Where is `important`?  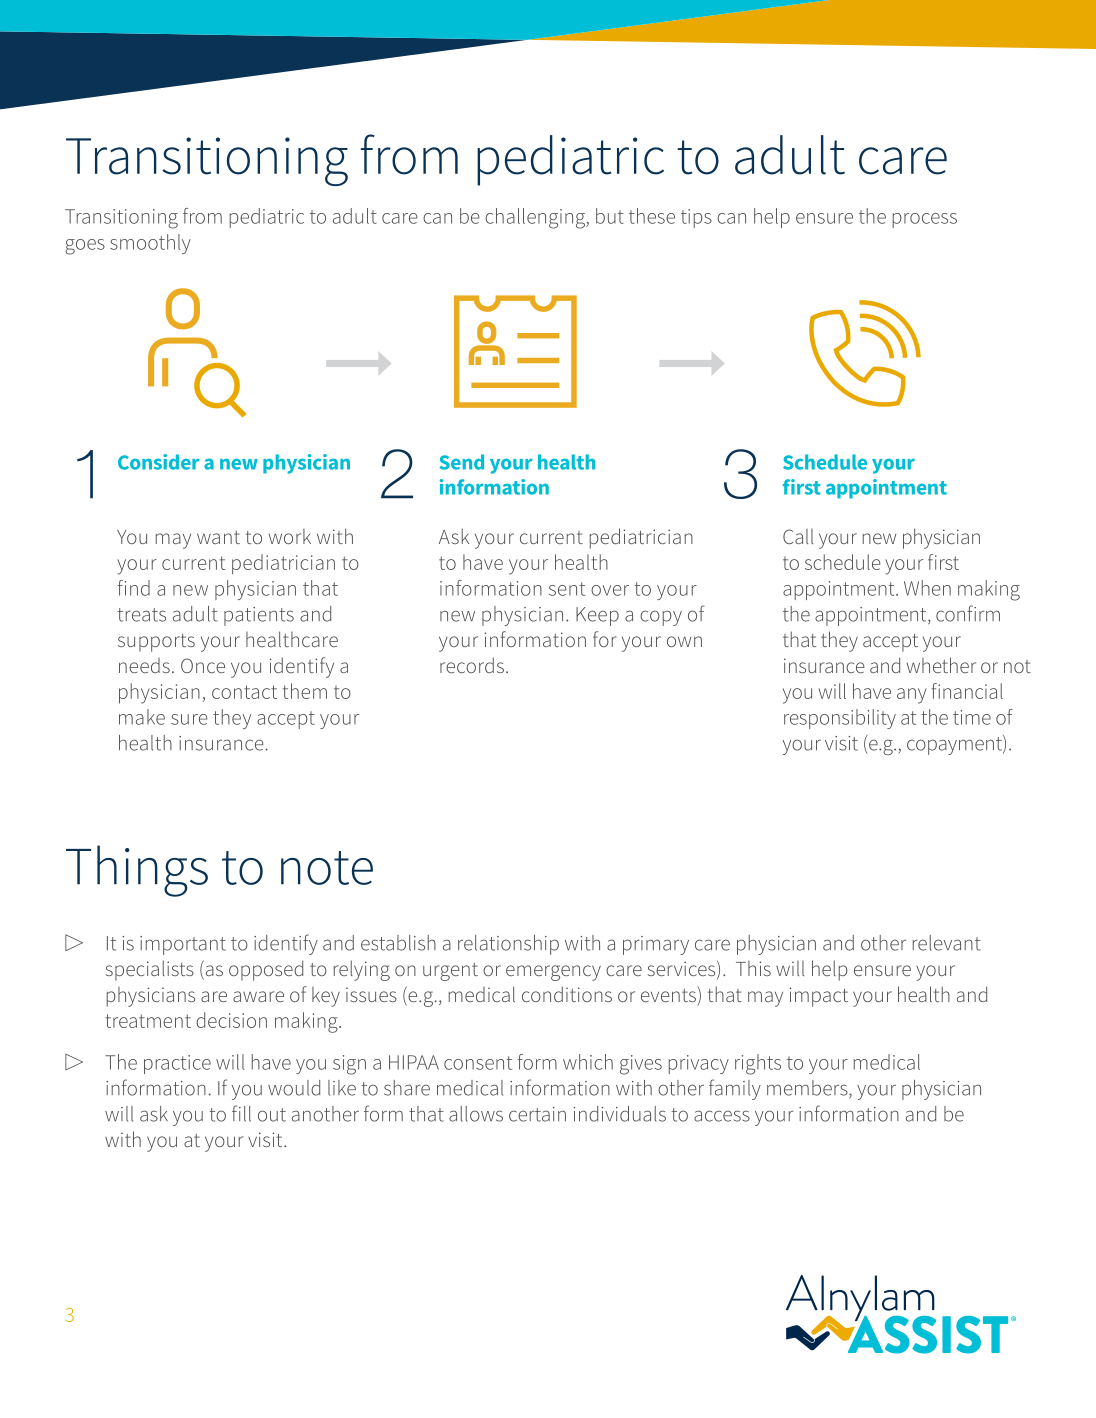
important is located at coordinates (183, 945).
